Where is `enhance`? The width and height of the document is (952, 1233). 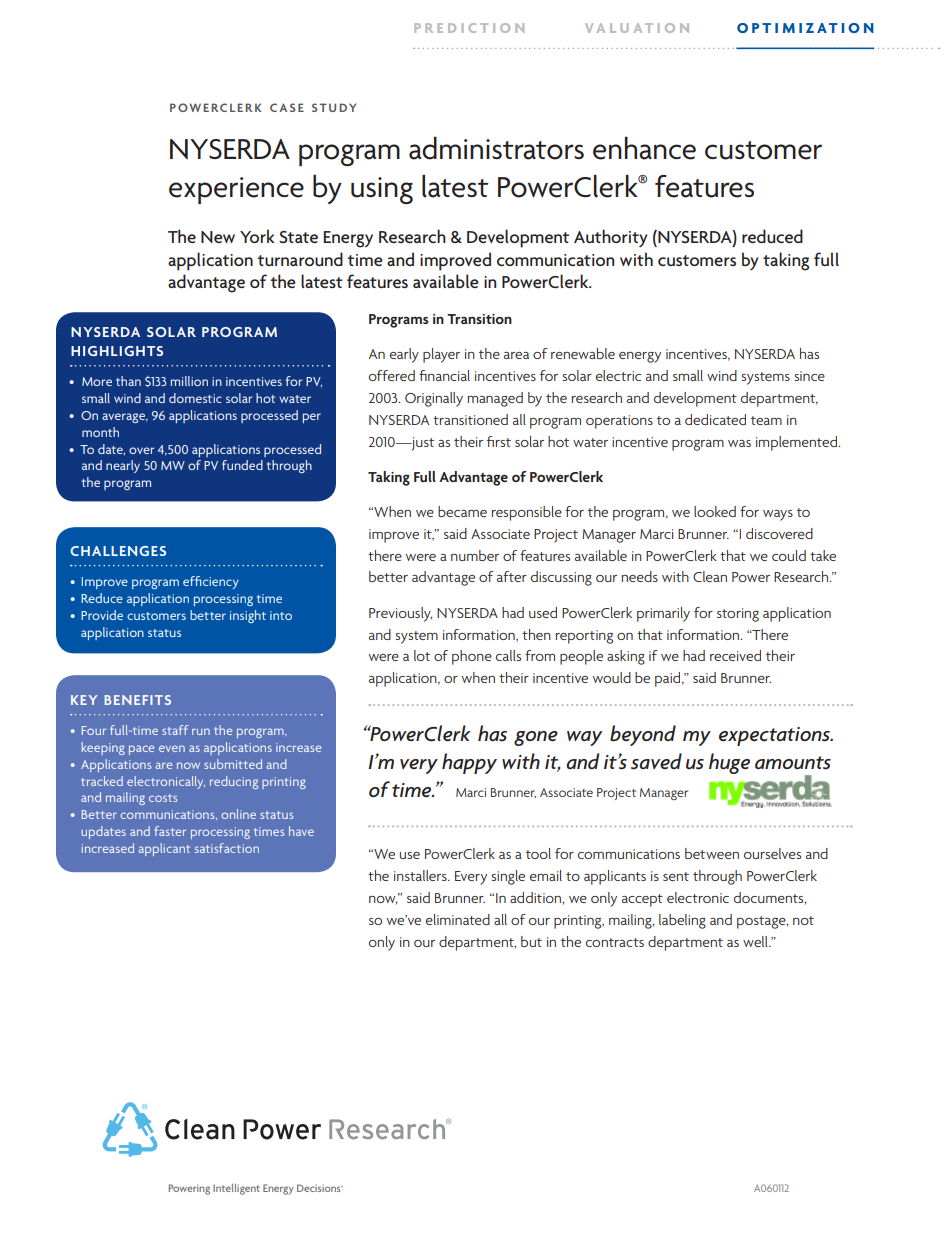
enhance is located at coordinates (644, 148).
